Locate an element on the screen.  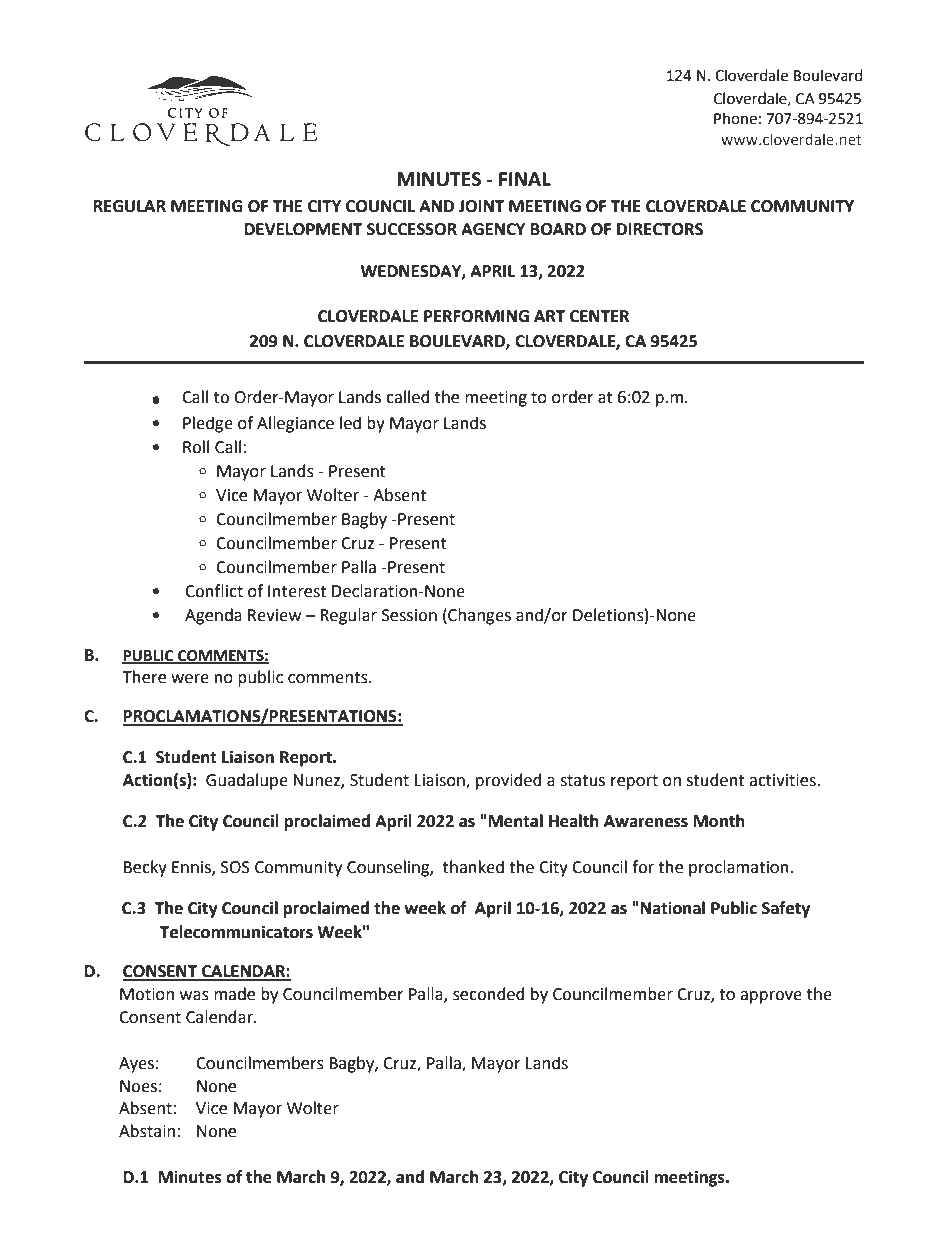
Month is located at coordinates (719, 821).
